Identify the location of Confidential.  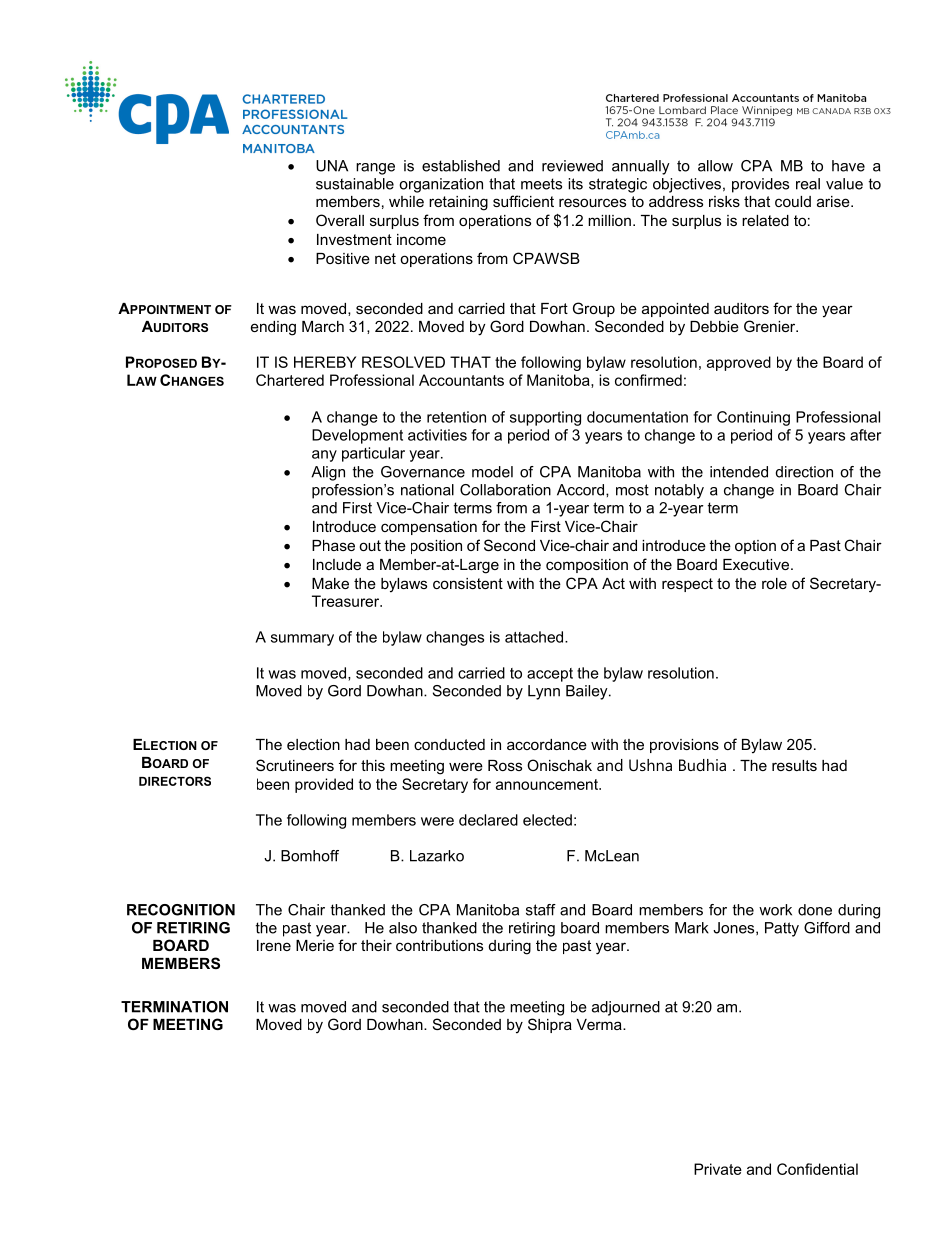
(817, 1169).
